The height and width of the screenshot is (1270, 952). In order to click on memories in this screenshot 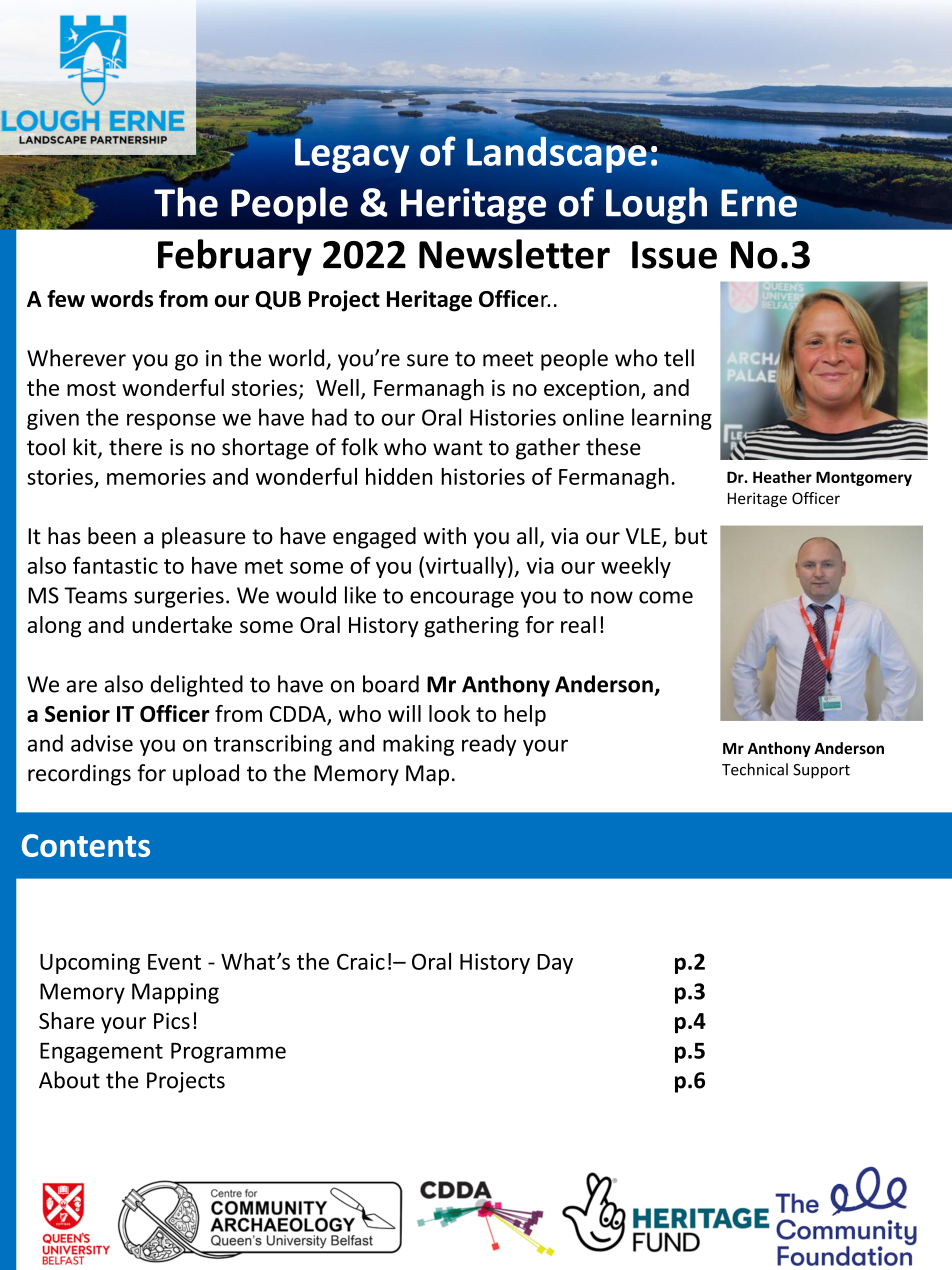, I will do `click(156, 476)`.
